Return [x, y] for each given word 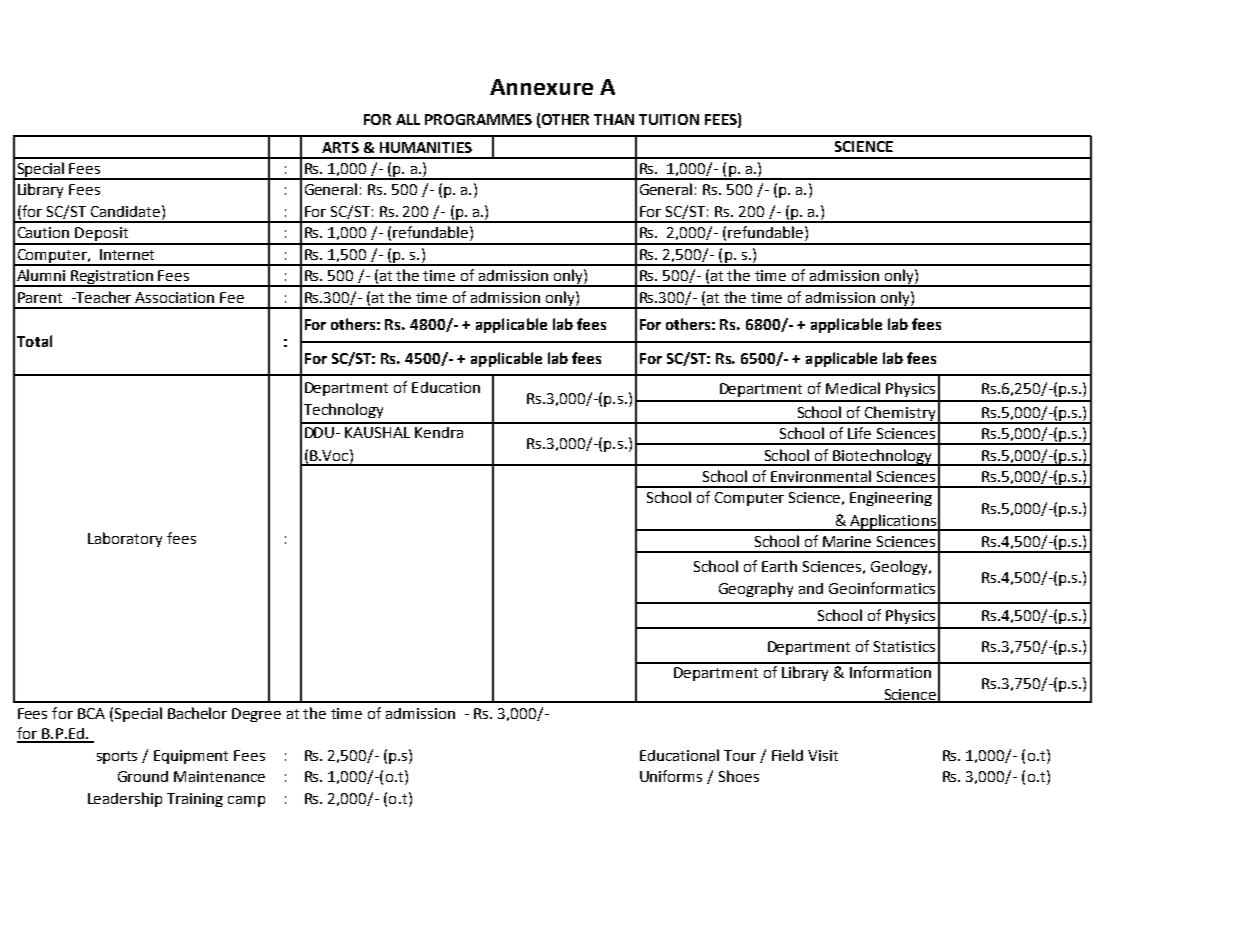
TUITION [669, 119]
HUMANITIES [426, 147]
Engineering [891, 499]
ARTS [340, 147]
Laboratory [125, 539]
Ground [143, 776]
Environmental [821, 476]
